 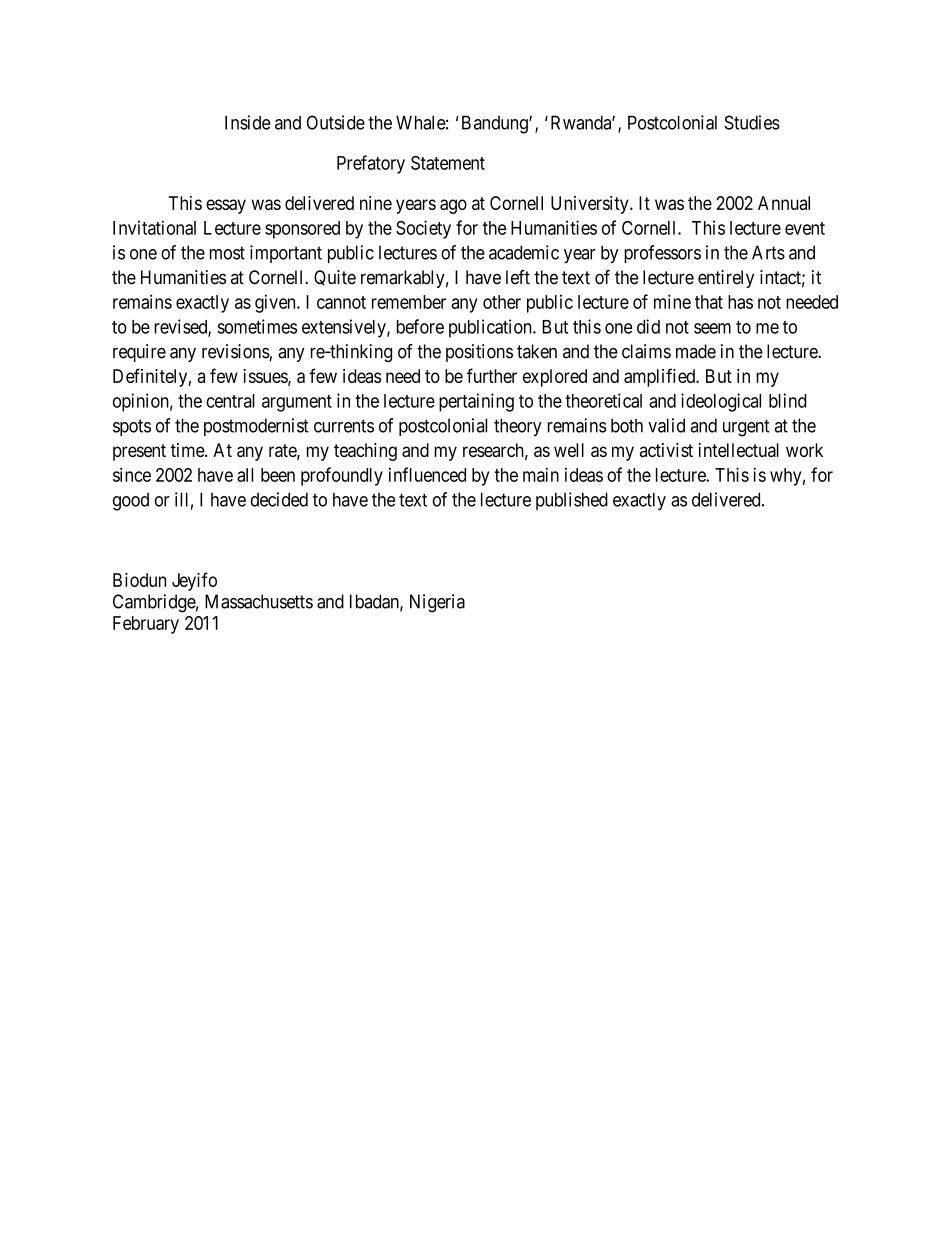 What do you see at coordinates (248, 122) in the image?
I see `Inside` at bounding box center [248, 122].
